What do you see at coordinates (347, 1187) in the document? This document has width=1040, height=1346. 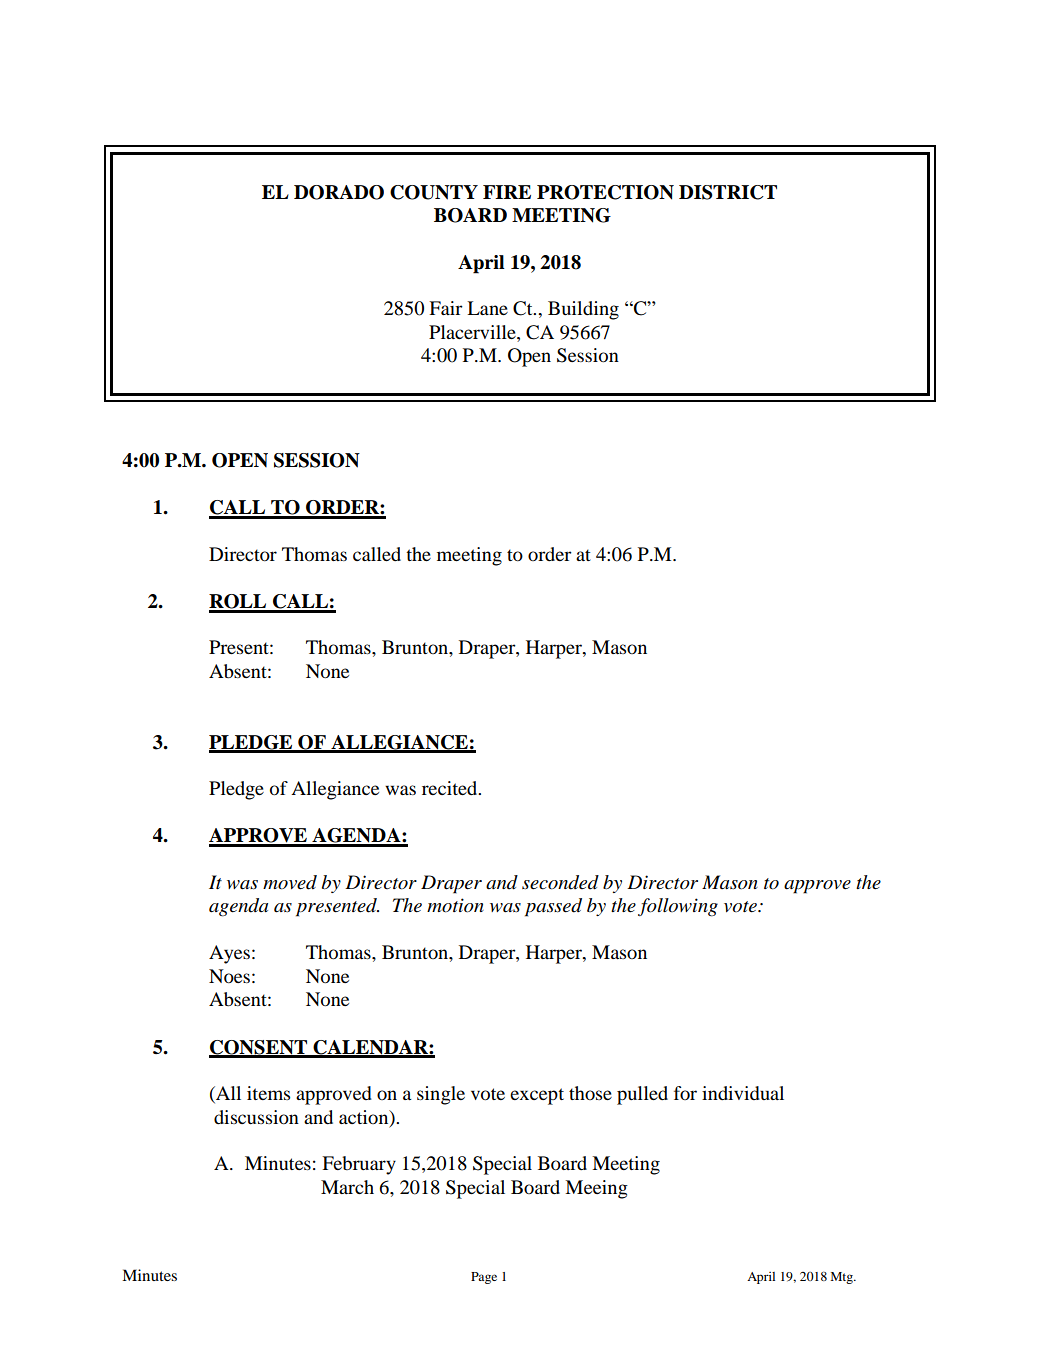 I see `March` at bounding box center [347, 1187].
